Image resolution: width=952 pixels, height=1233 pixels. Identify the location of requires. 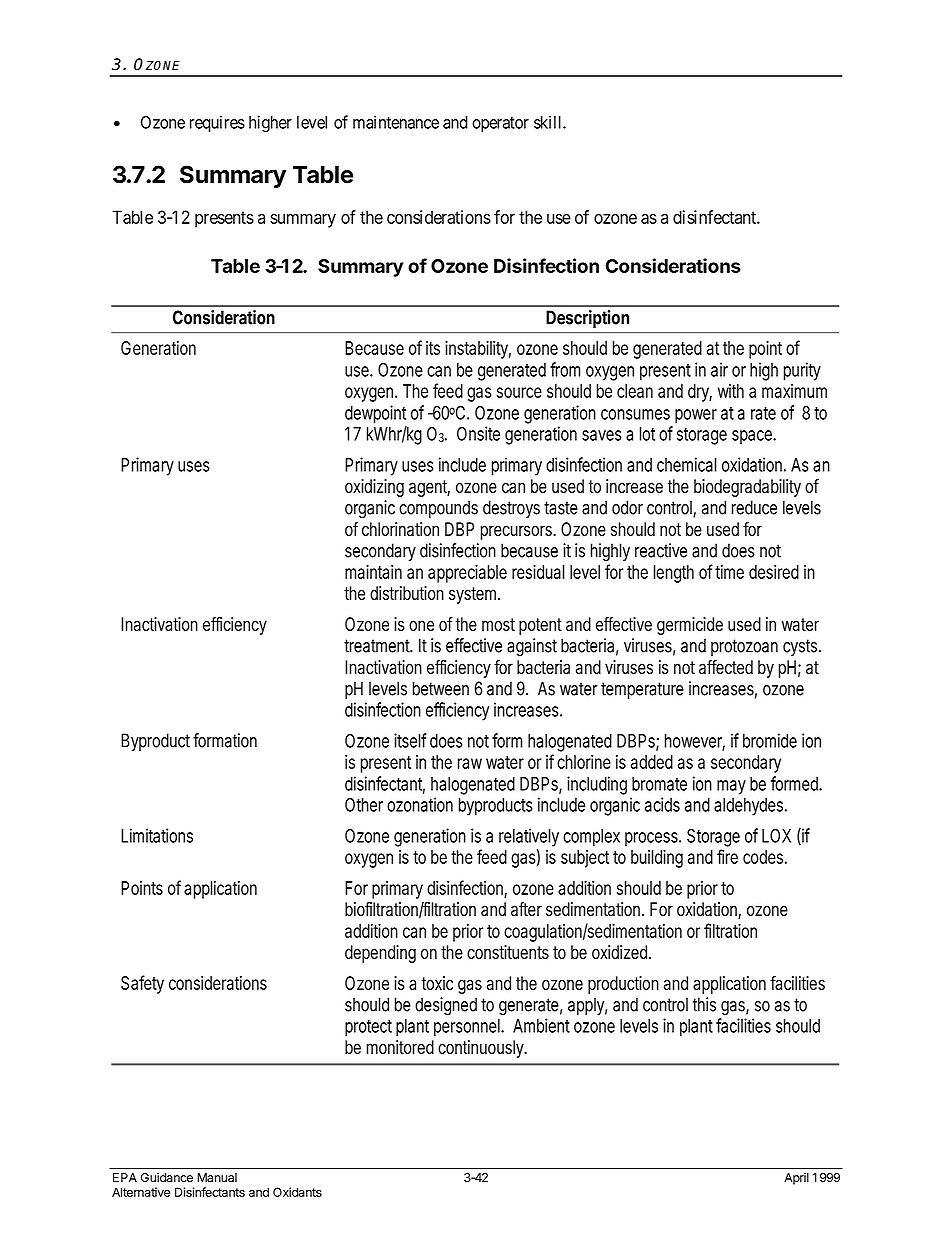
(217, 123).
